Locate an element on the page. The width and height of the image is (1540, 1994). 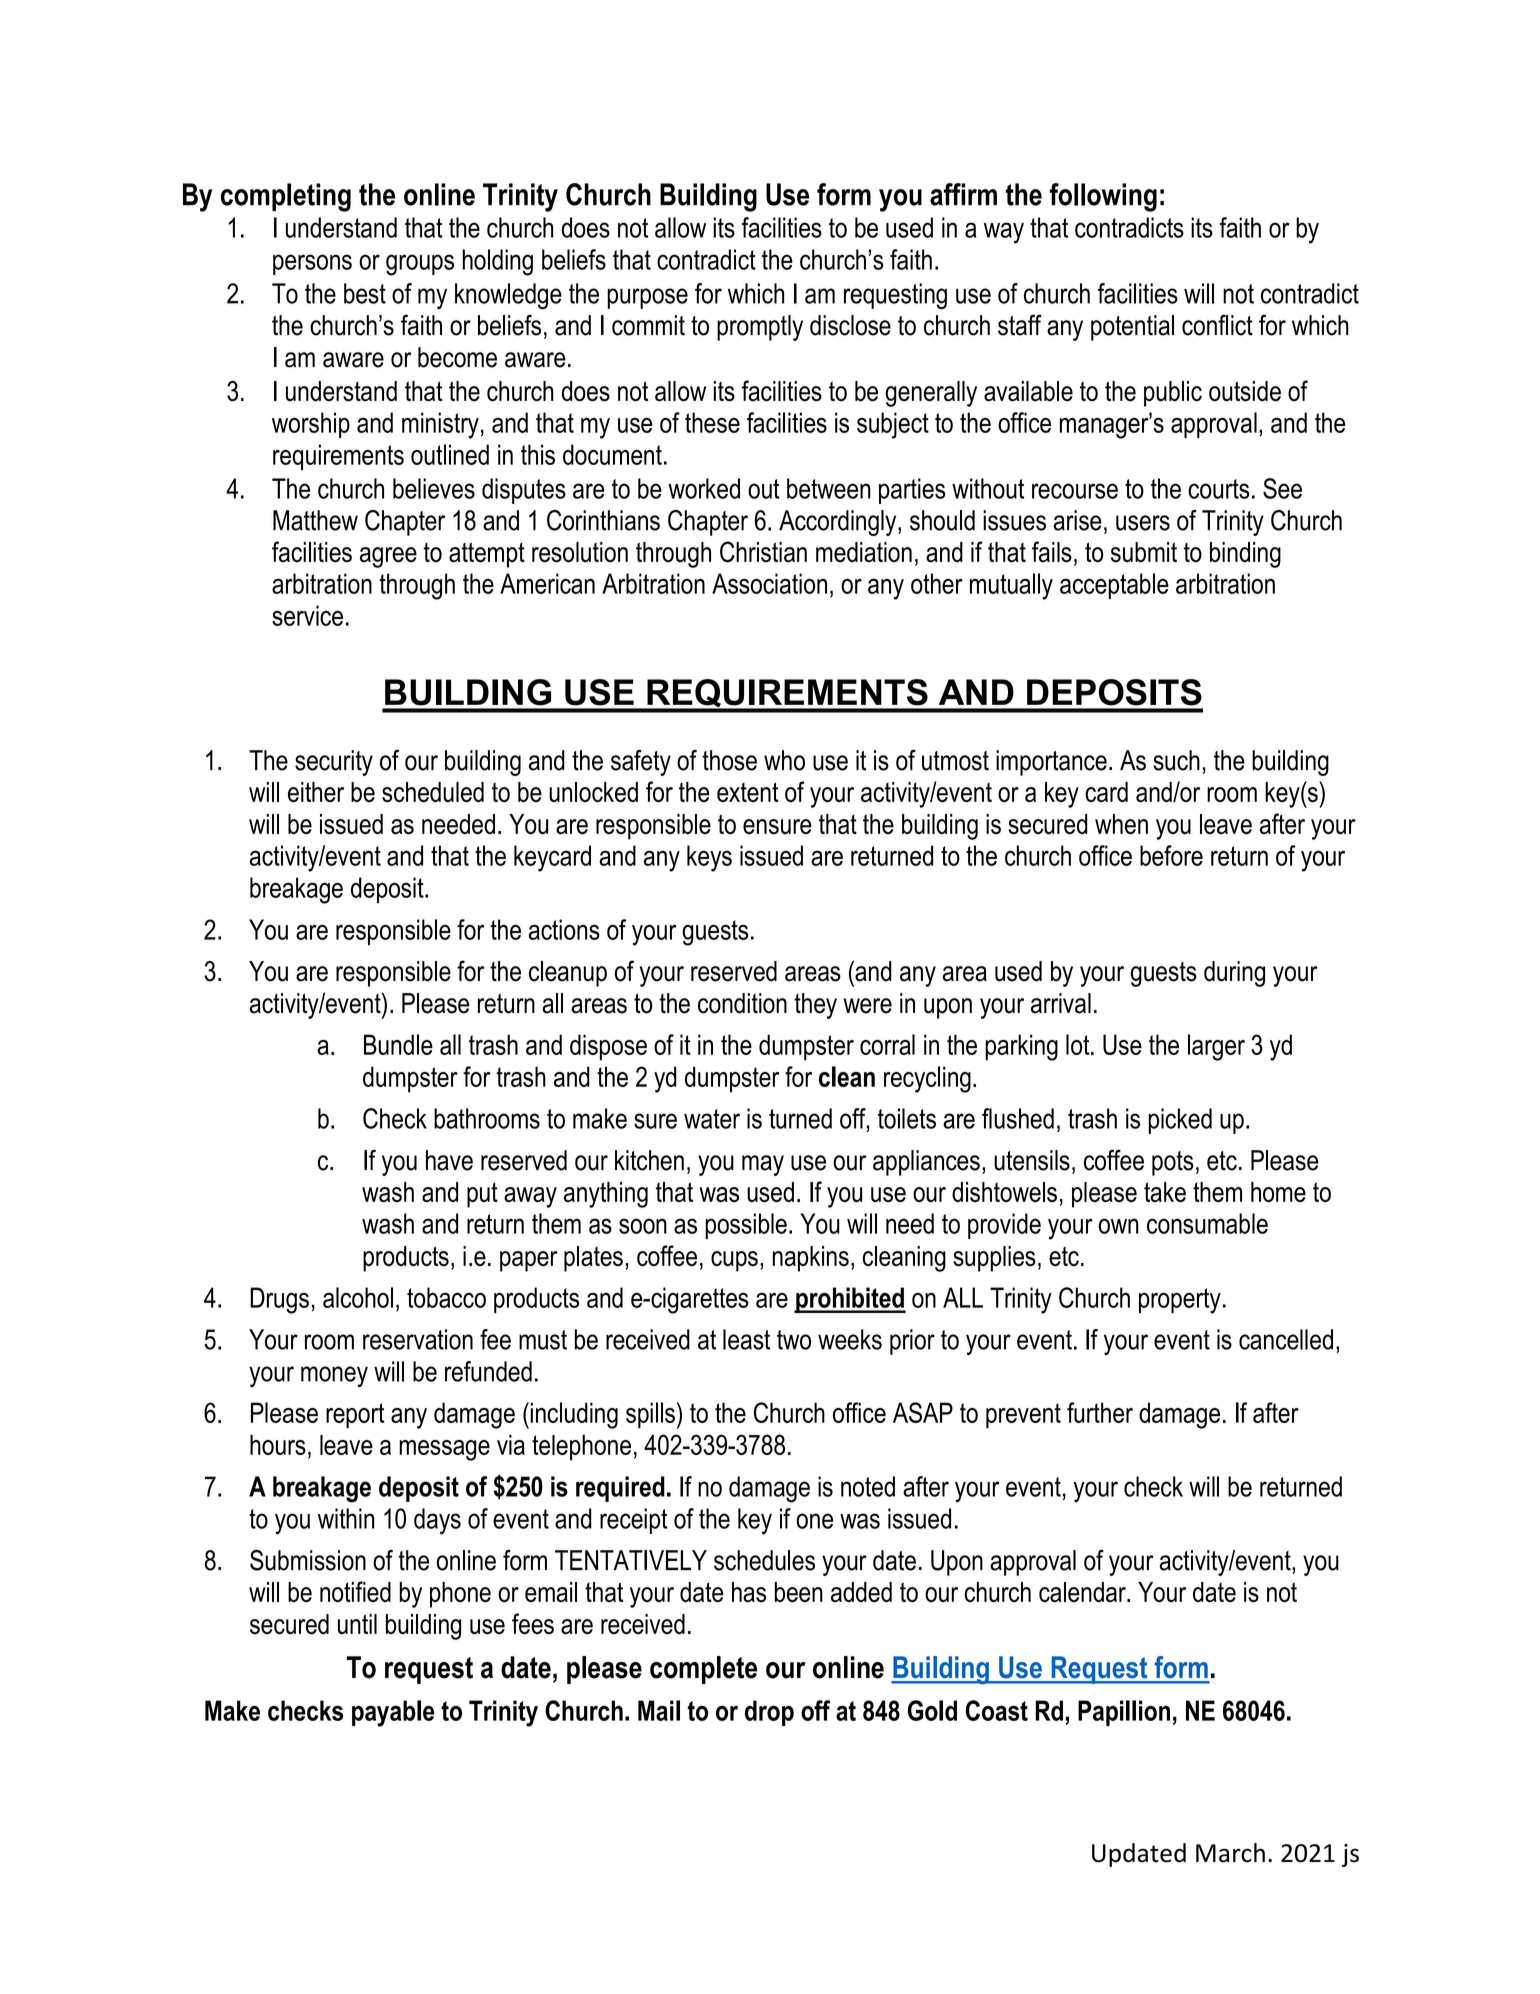
before is located at coordinates (1171, 855).
